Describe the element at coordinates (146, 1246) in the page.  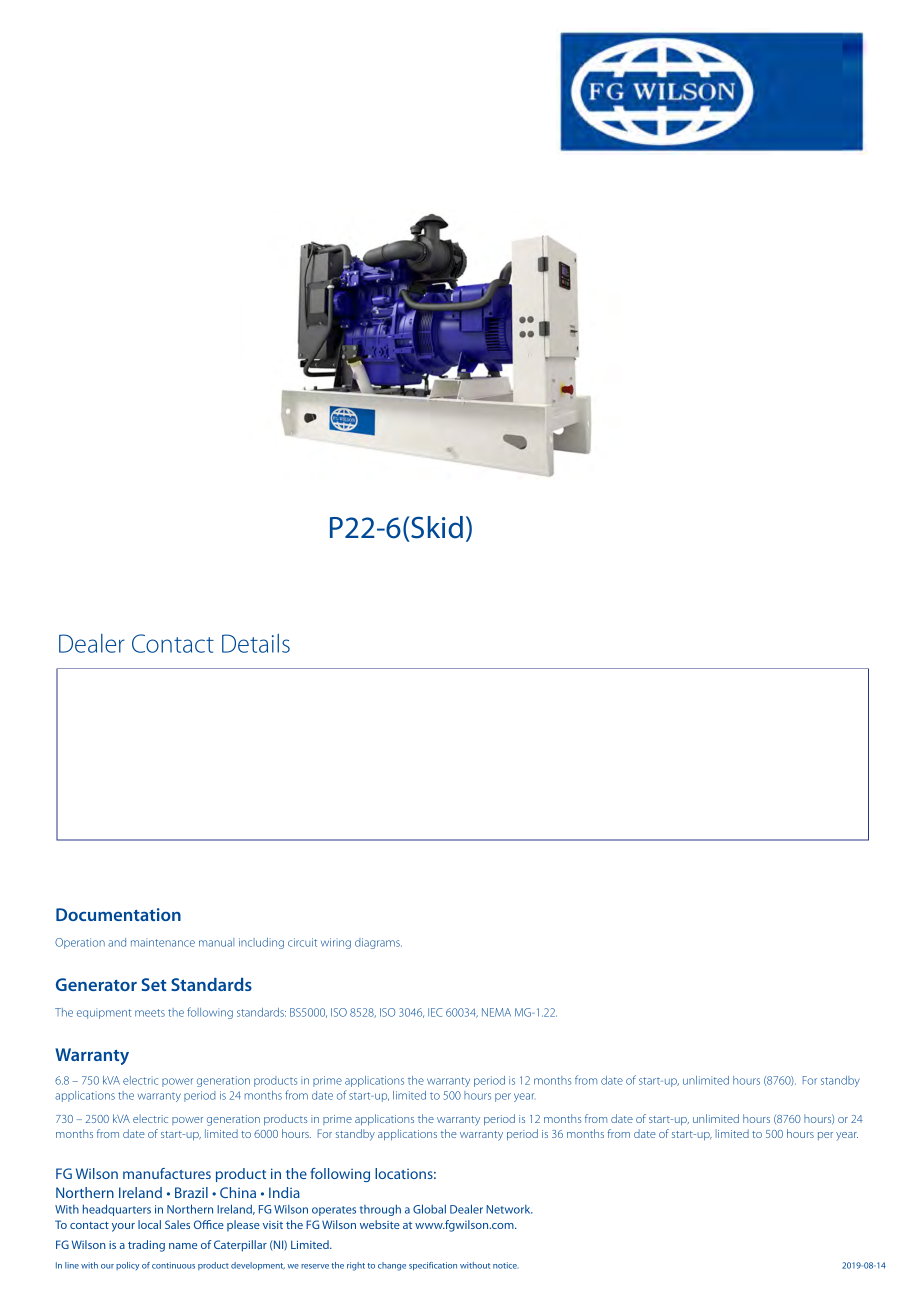
I see `trading` at that location.
